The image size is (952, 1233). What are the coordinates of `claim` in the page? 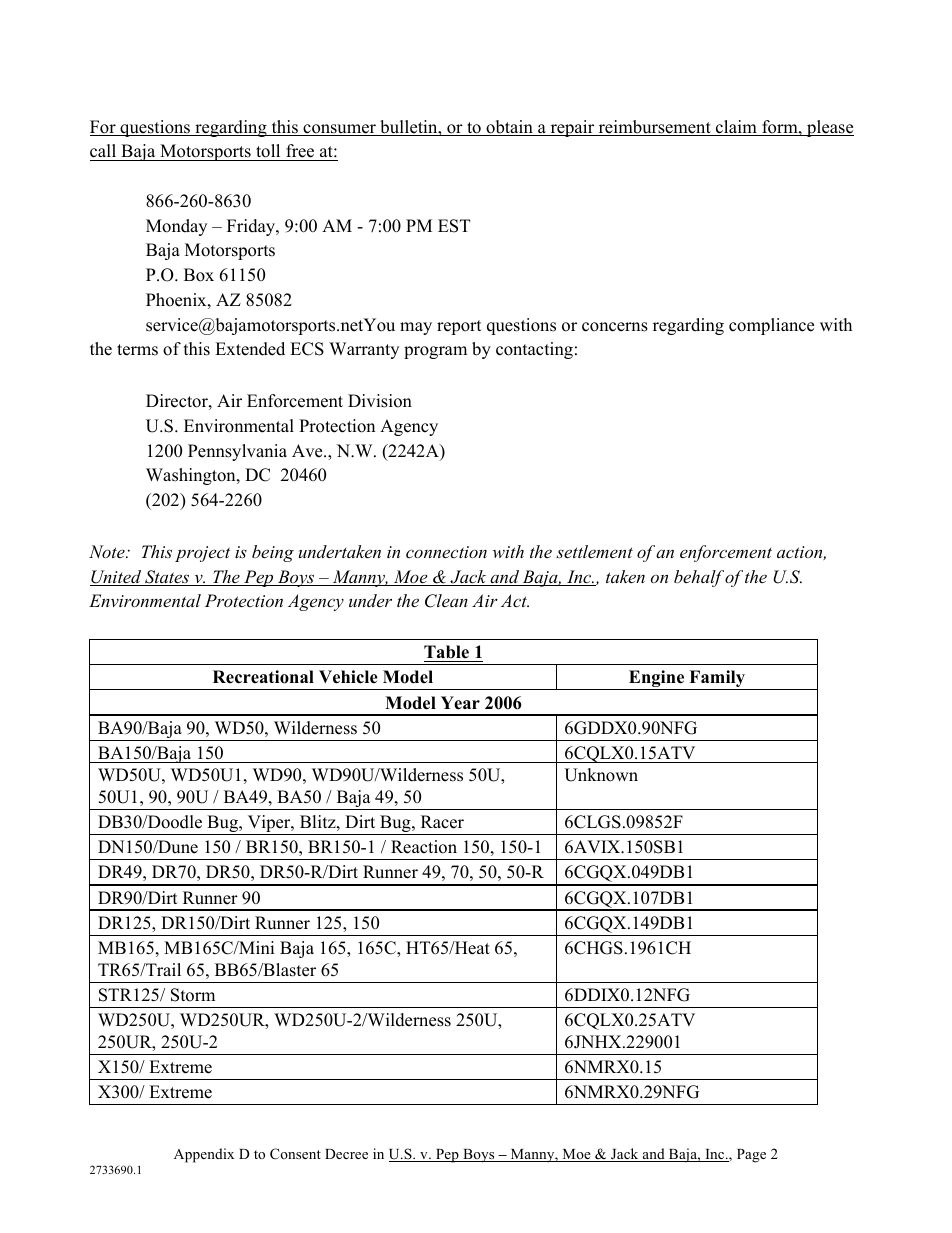 It's located at (736, 128).
